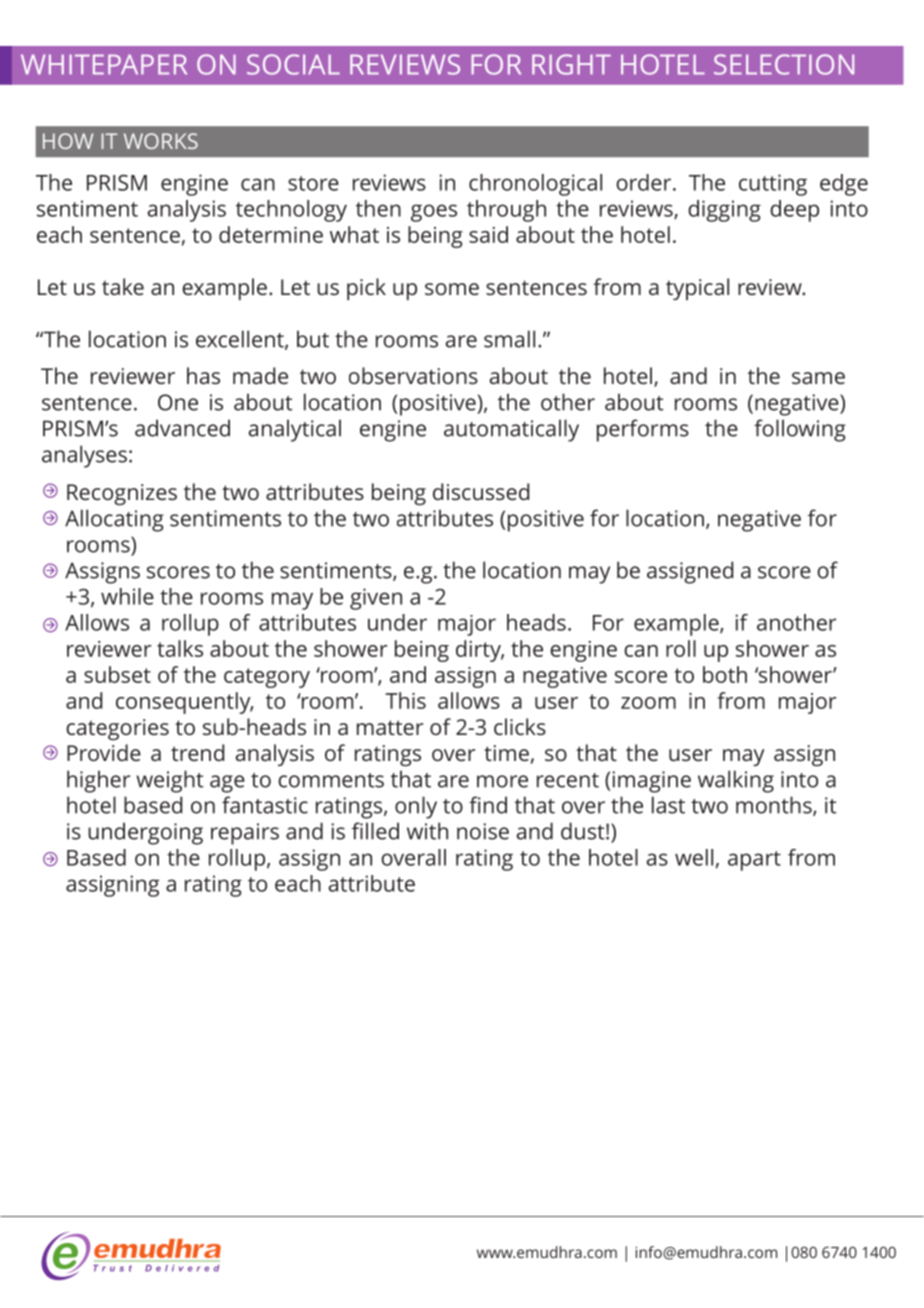 The width and height of the screenshot is (924, 1308). I want to click on following, so click(800, 430).
